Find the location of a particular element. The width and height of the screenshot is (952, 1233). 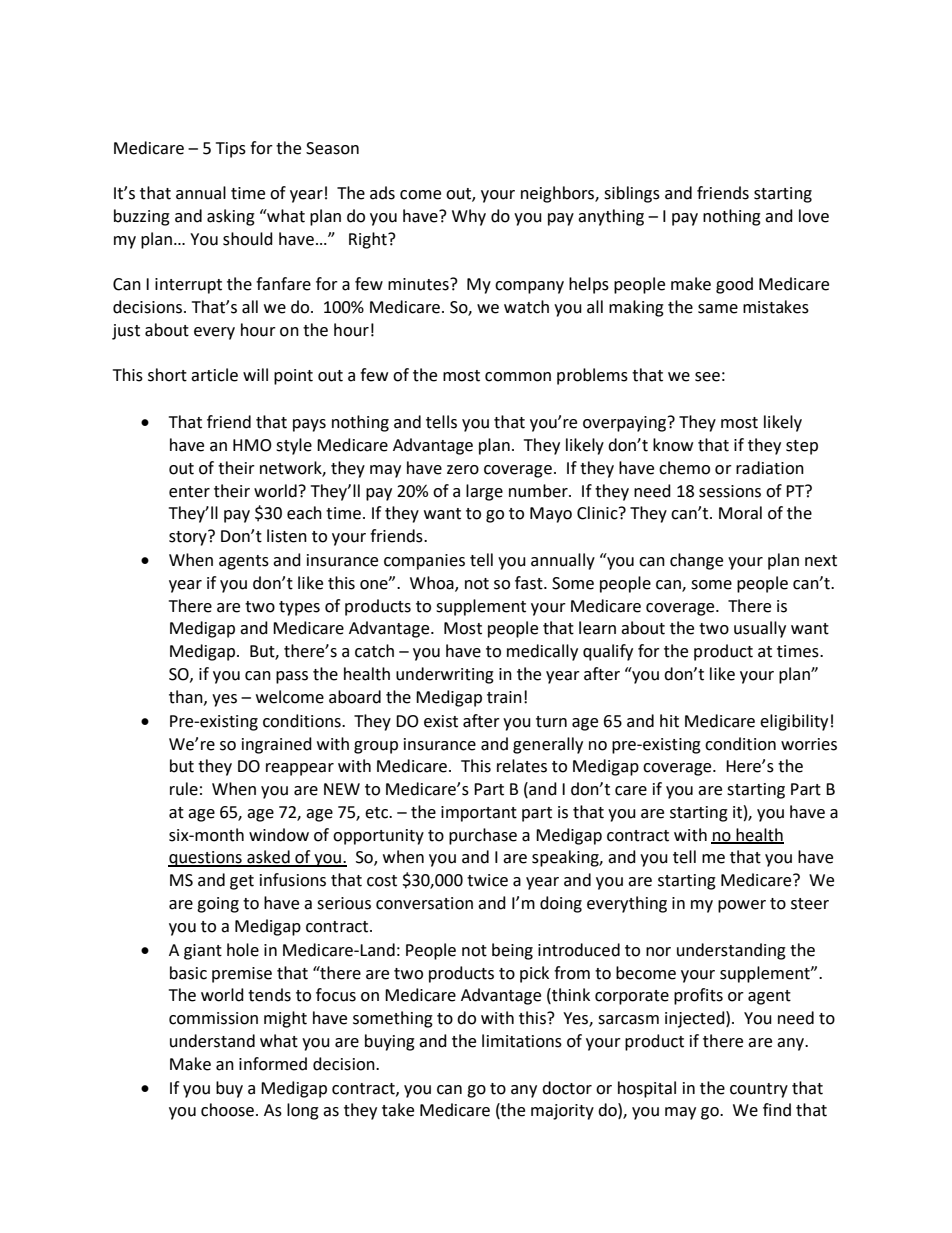

choose is located at coordinates (229, 1110).
